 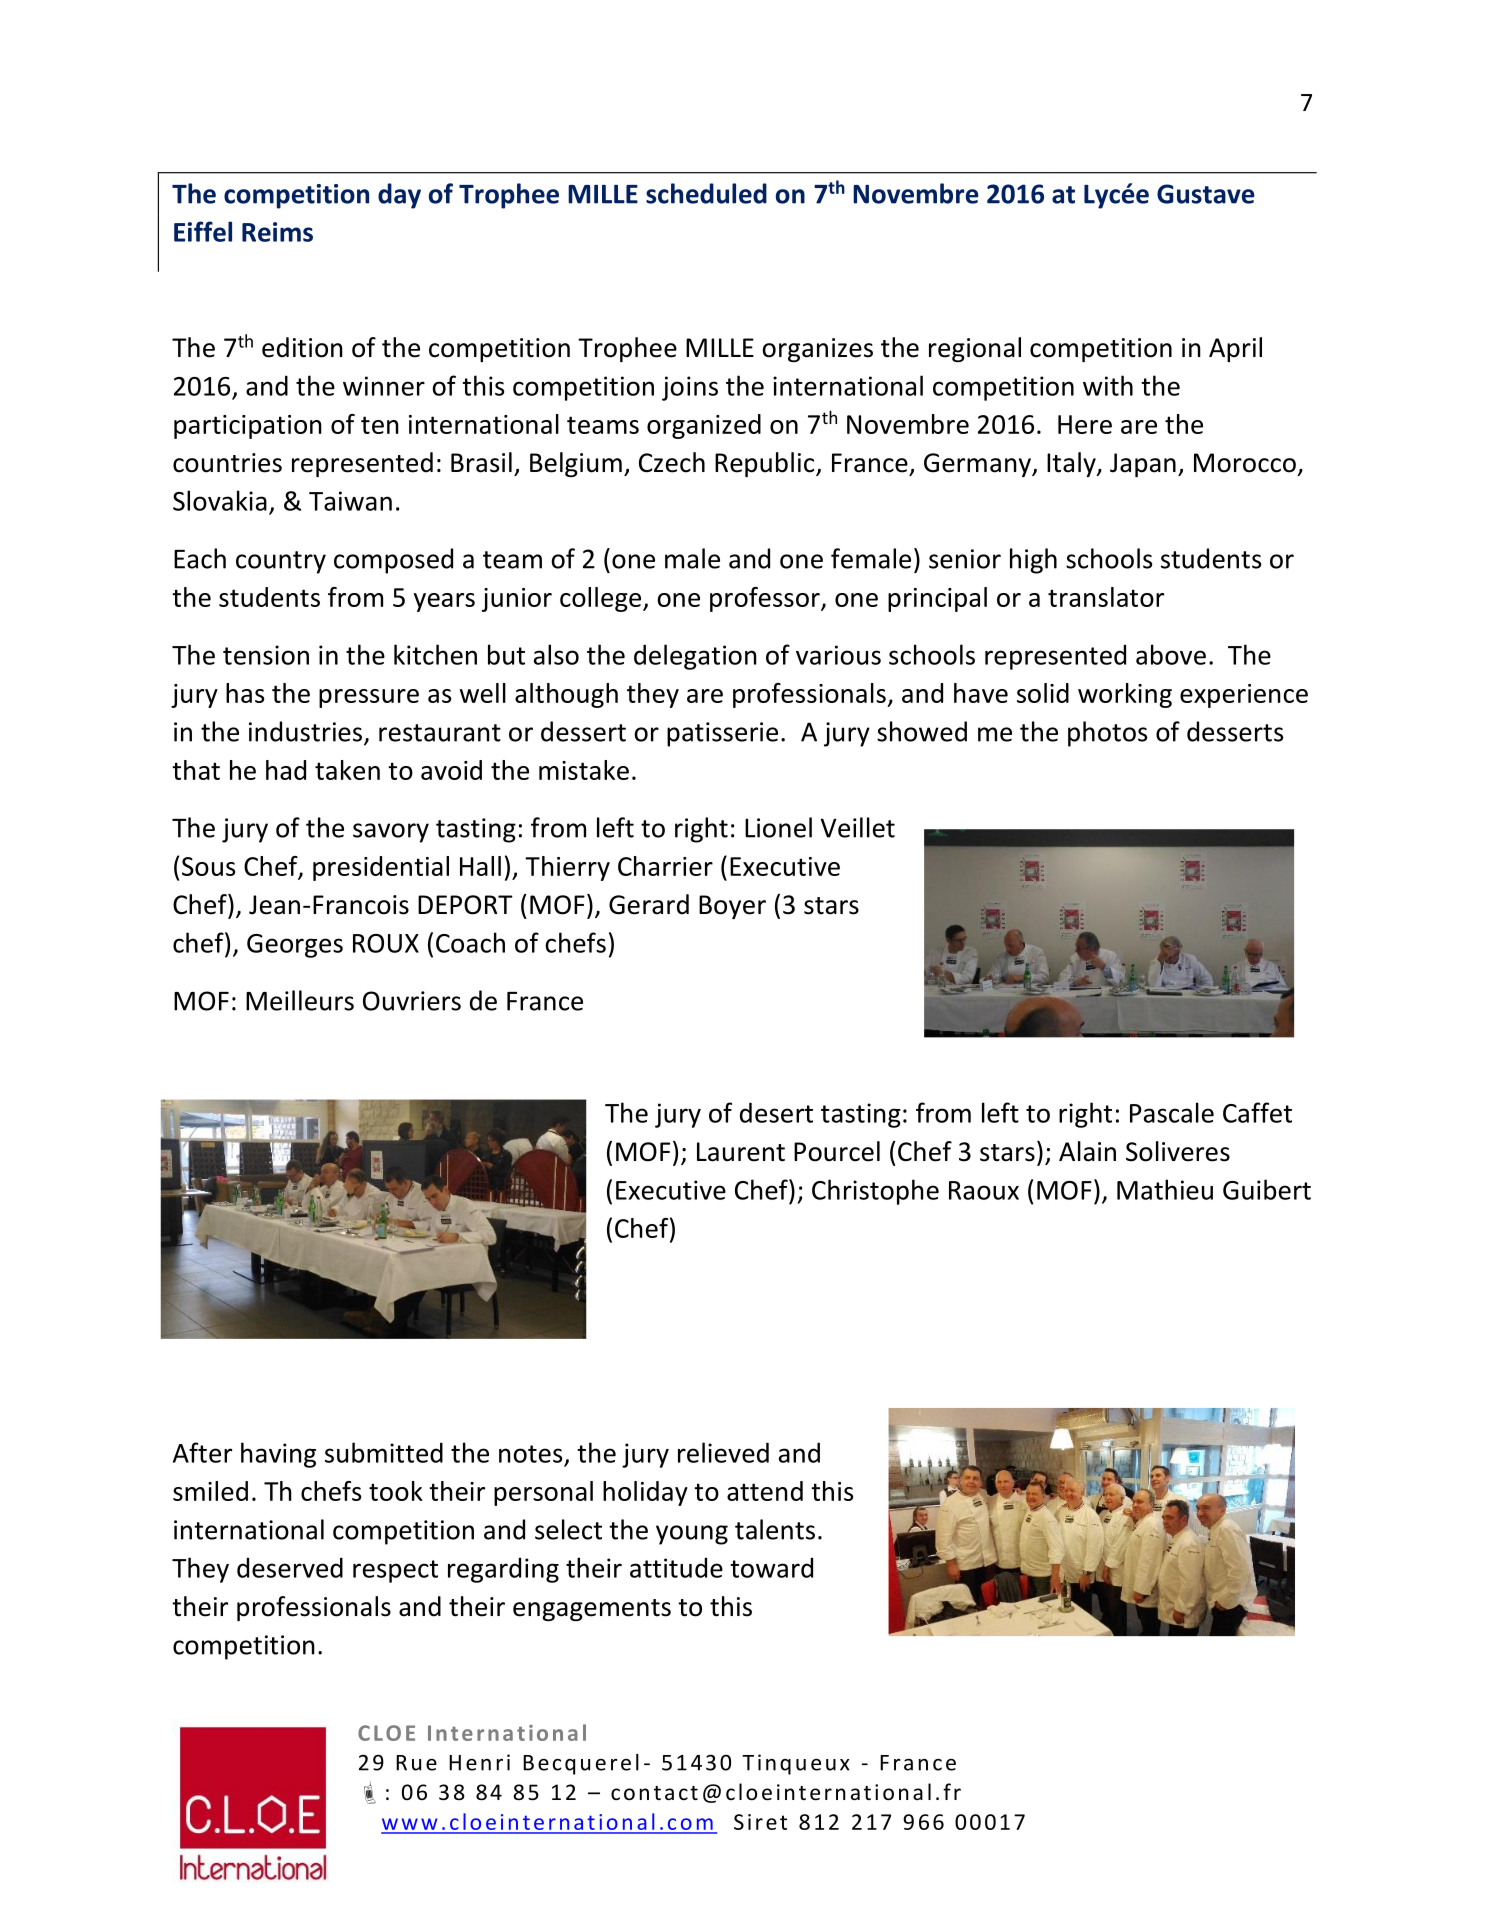 What do you see at coordinates (1206, 194) in the screenshot?
I see `Gustave` at bounding box center [1206, 194].
